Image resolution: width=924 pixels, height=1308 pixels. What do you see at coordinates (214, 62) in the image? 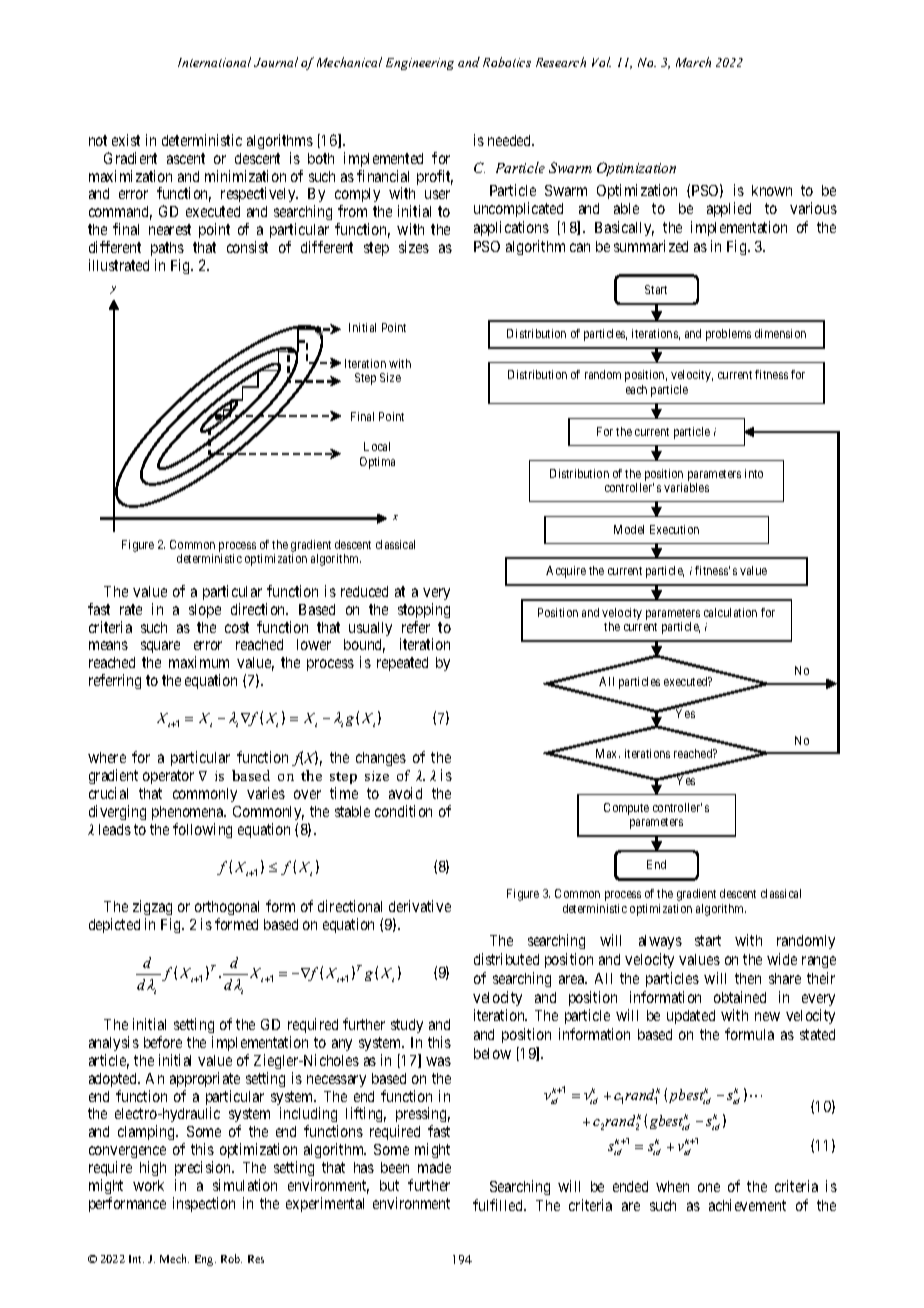
I see `International` at bounding box center [214, 62].
